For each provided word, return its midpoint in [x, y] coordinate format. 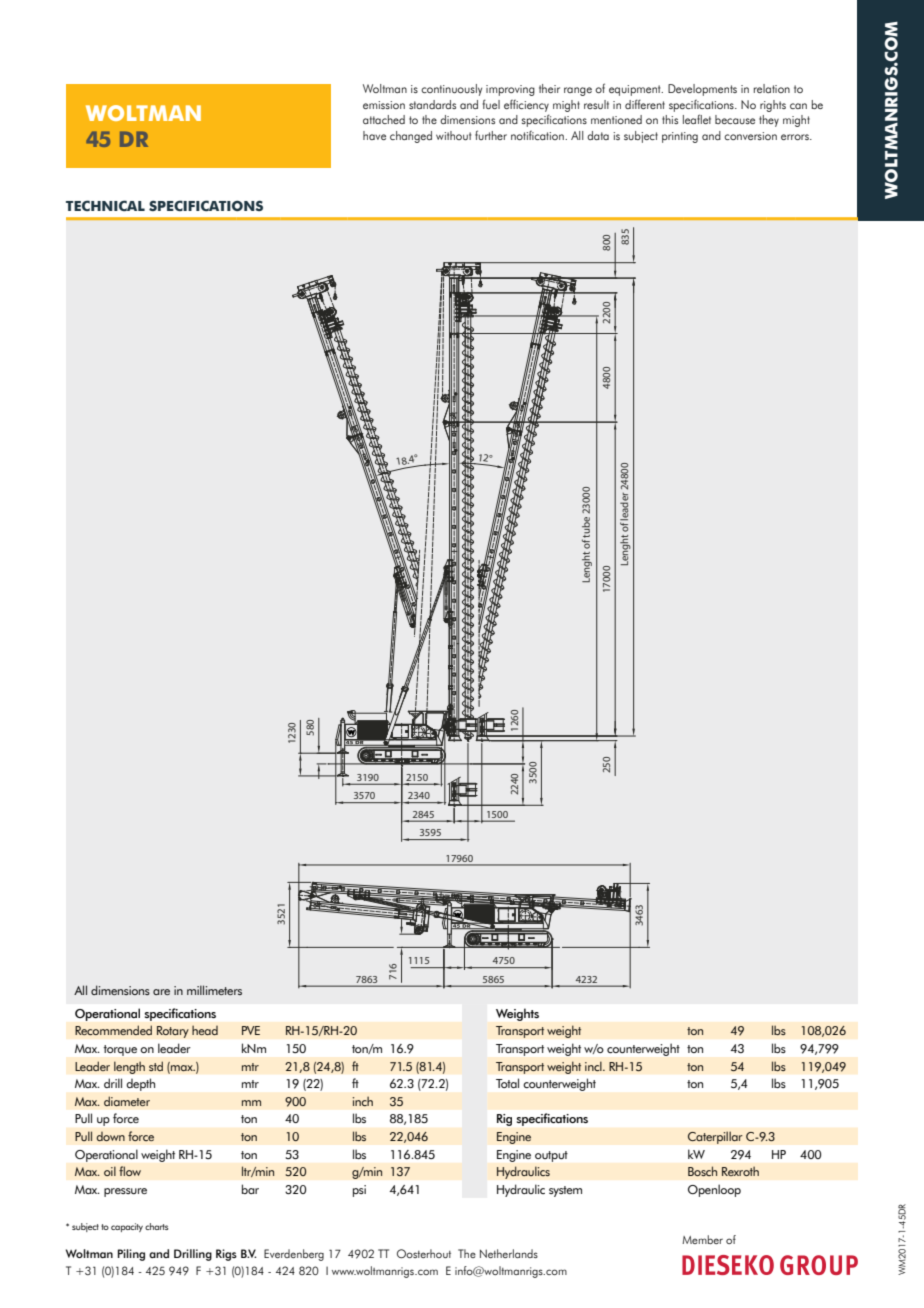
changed [411, 137]
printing [680, 137]
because [735, 119]
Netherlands [509, 1253]
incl [594, 1066]
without [453, 135]
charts [156, 1226]
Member [702, 1239]
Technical [105, 205]
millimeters [214, 990]
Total [507, 1083]
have [374, 135]
